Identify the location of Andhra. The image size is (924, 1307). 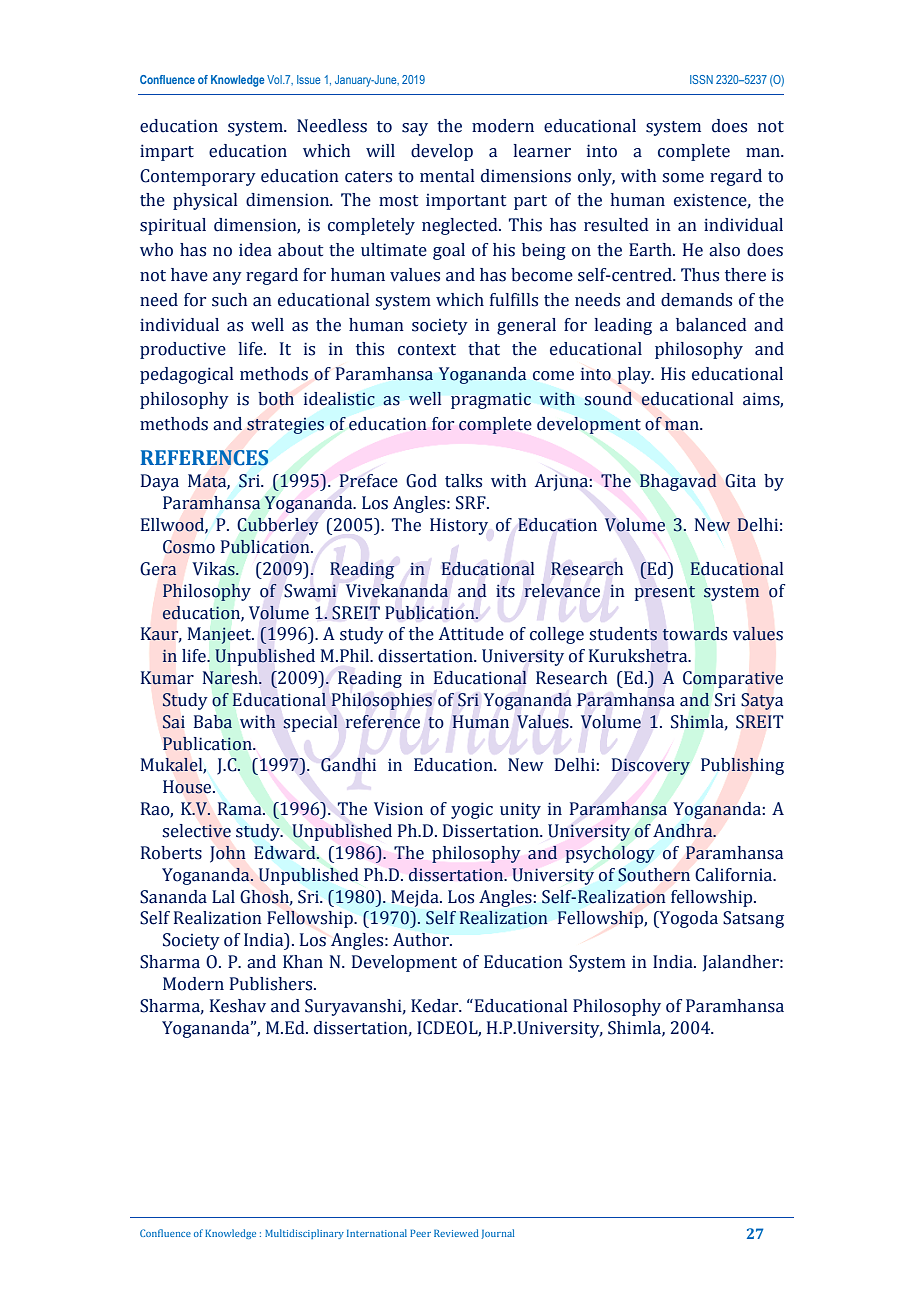
(684, 831).
